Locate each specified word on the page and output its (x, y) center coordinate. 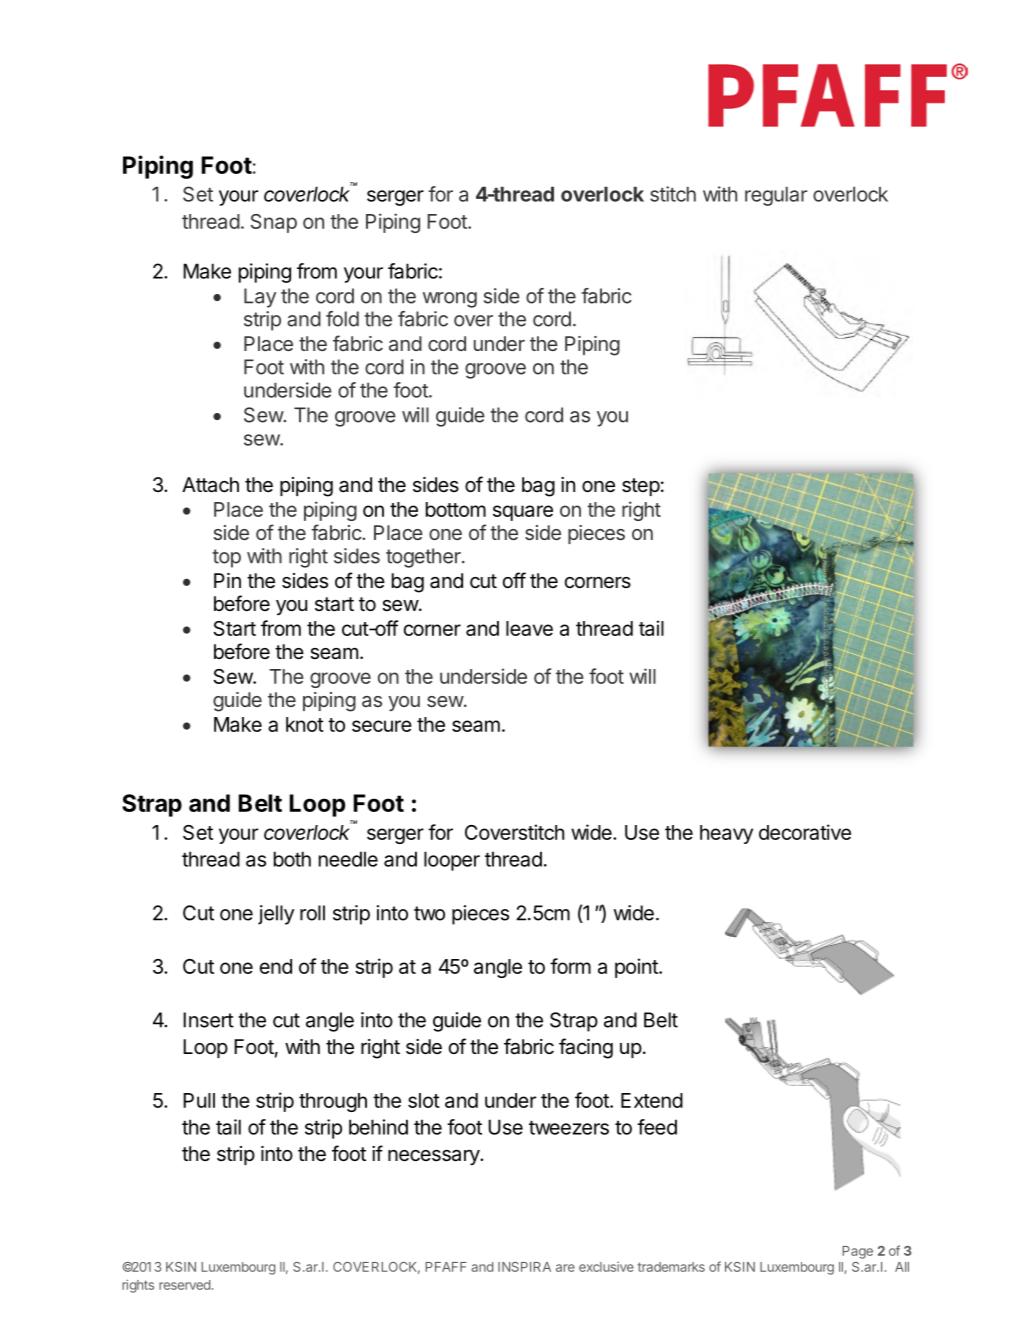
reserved (184, 1285)
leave (529, 628)
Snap (274, 223)
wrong (450, 300)
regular (776, 196)
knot (305, 724)
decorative (805, 832)
